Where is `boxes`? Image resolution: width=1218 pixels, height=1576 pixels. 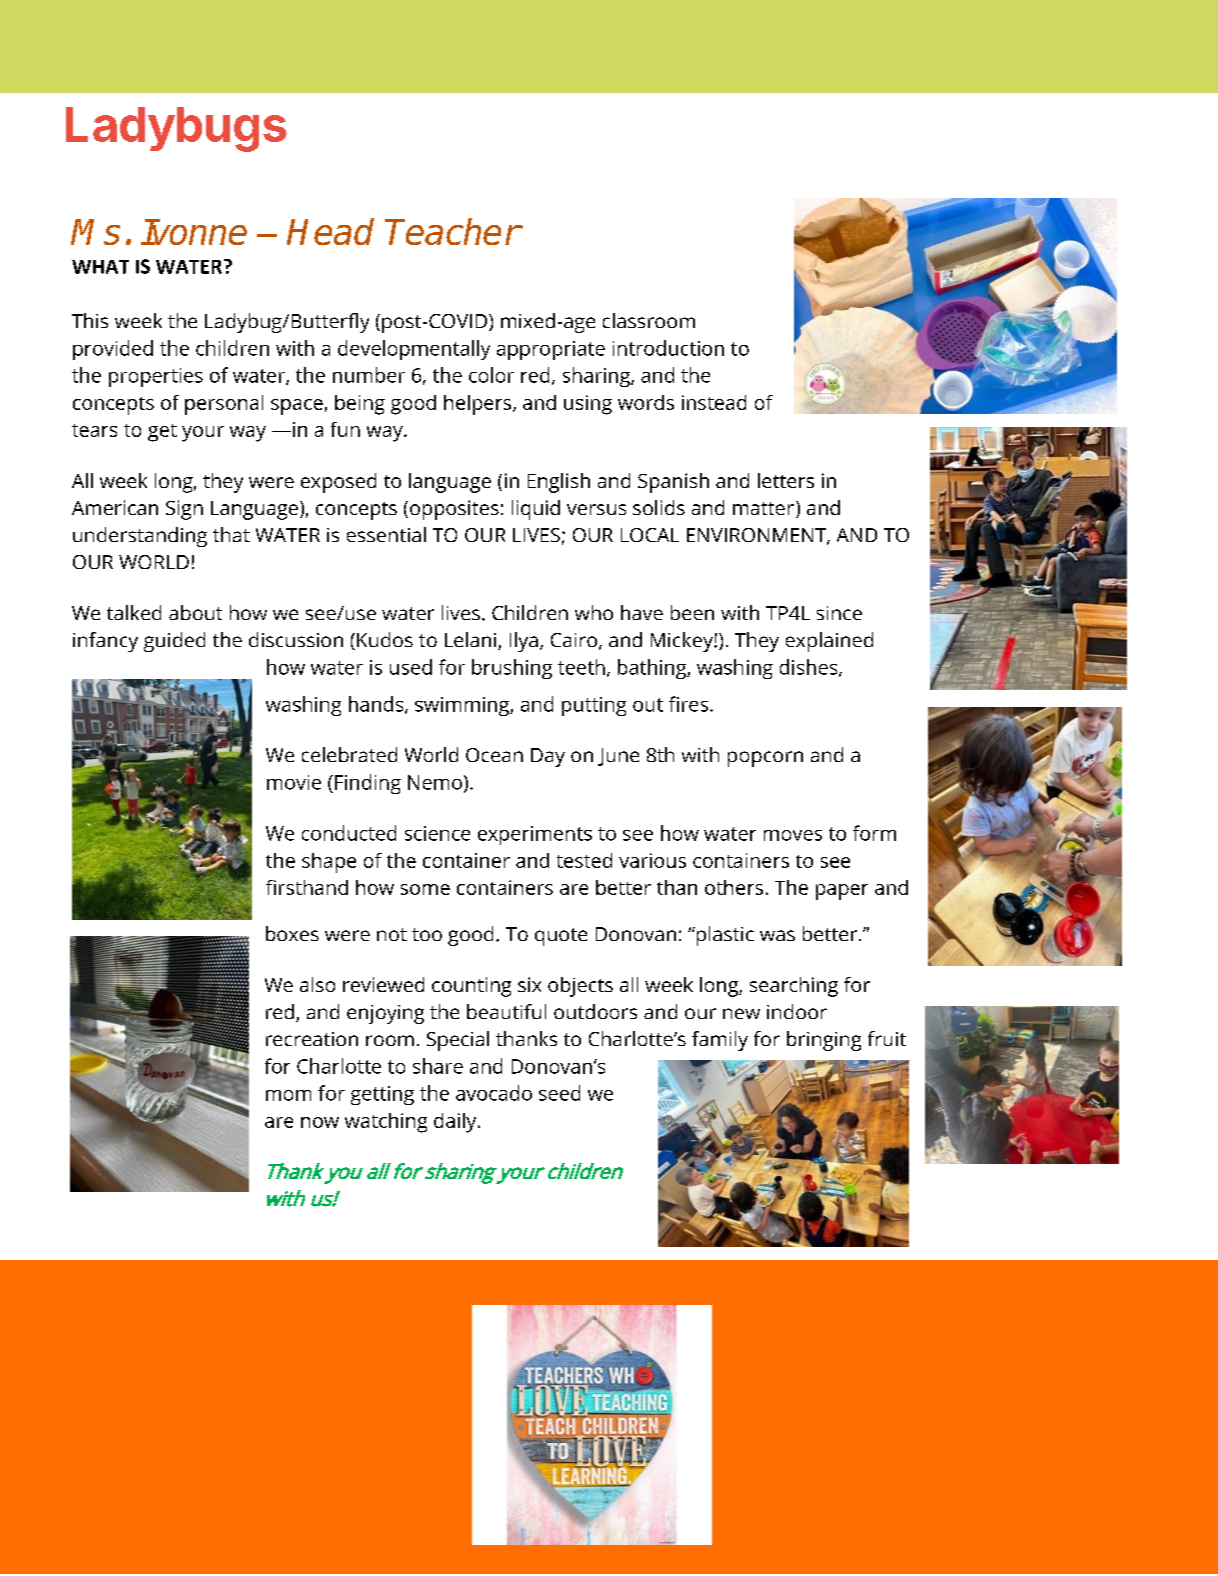 boxes is located at coordinates (292, 933).
